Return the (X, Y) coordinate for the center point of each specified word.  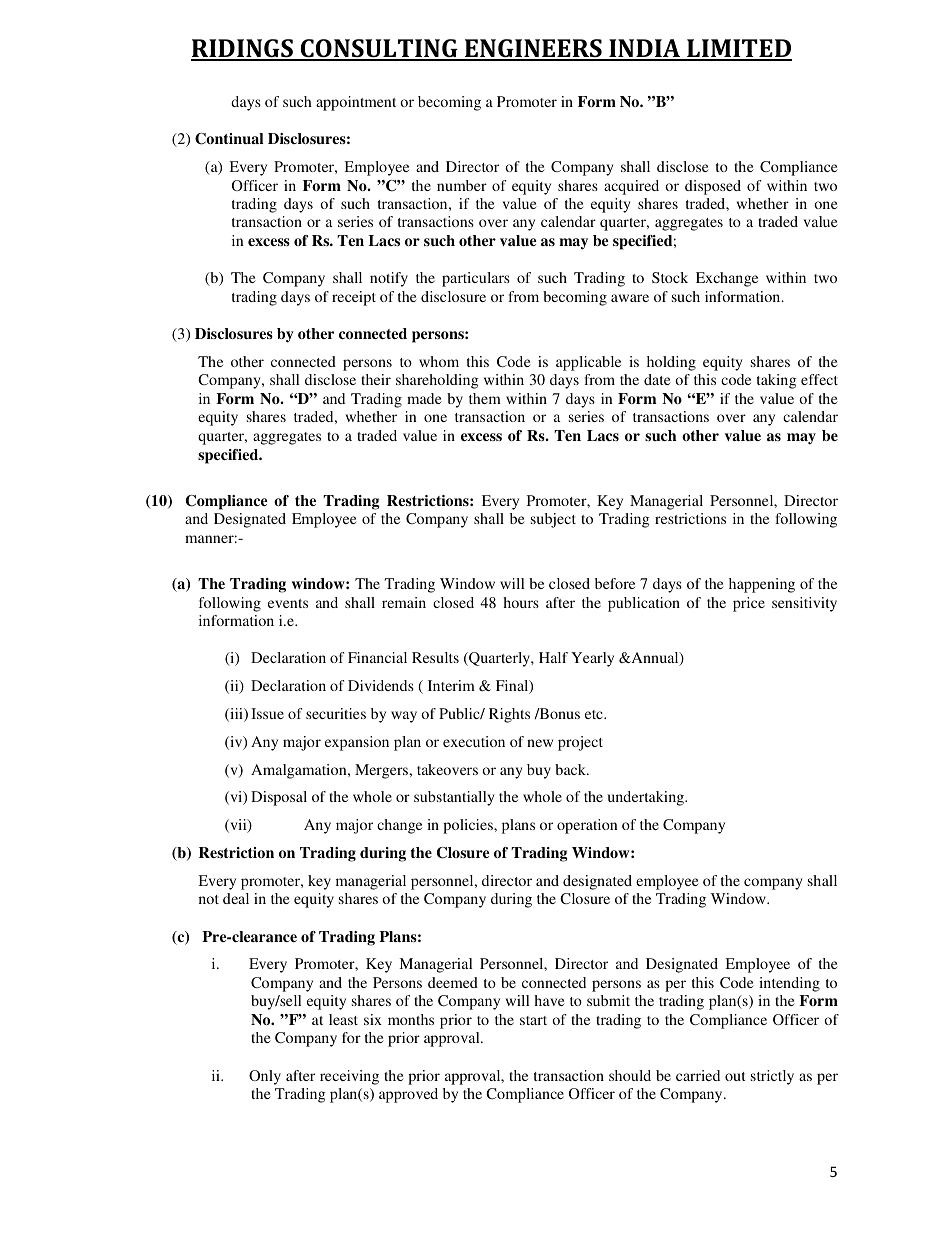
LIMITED (738, 49)
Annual (655, 659)
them (485, 398)
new (540, 743)
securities (336, 713)
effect (819, 379)
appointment (356, 103)
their (376, 379)
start (533, 1020)
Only (265, 1077)
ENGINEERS (533, 49)
